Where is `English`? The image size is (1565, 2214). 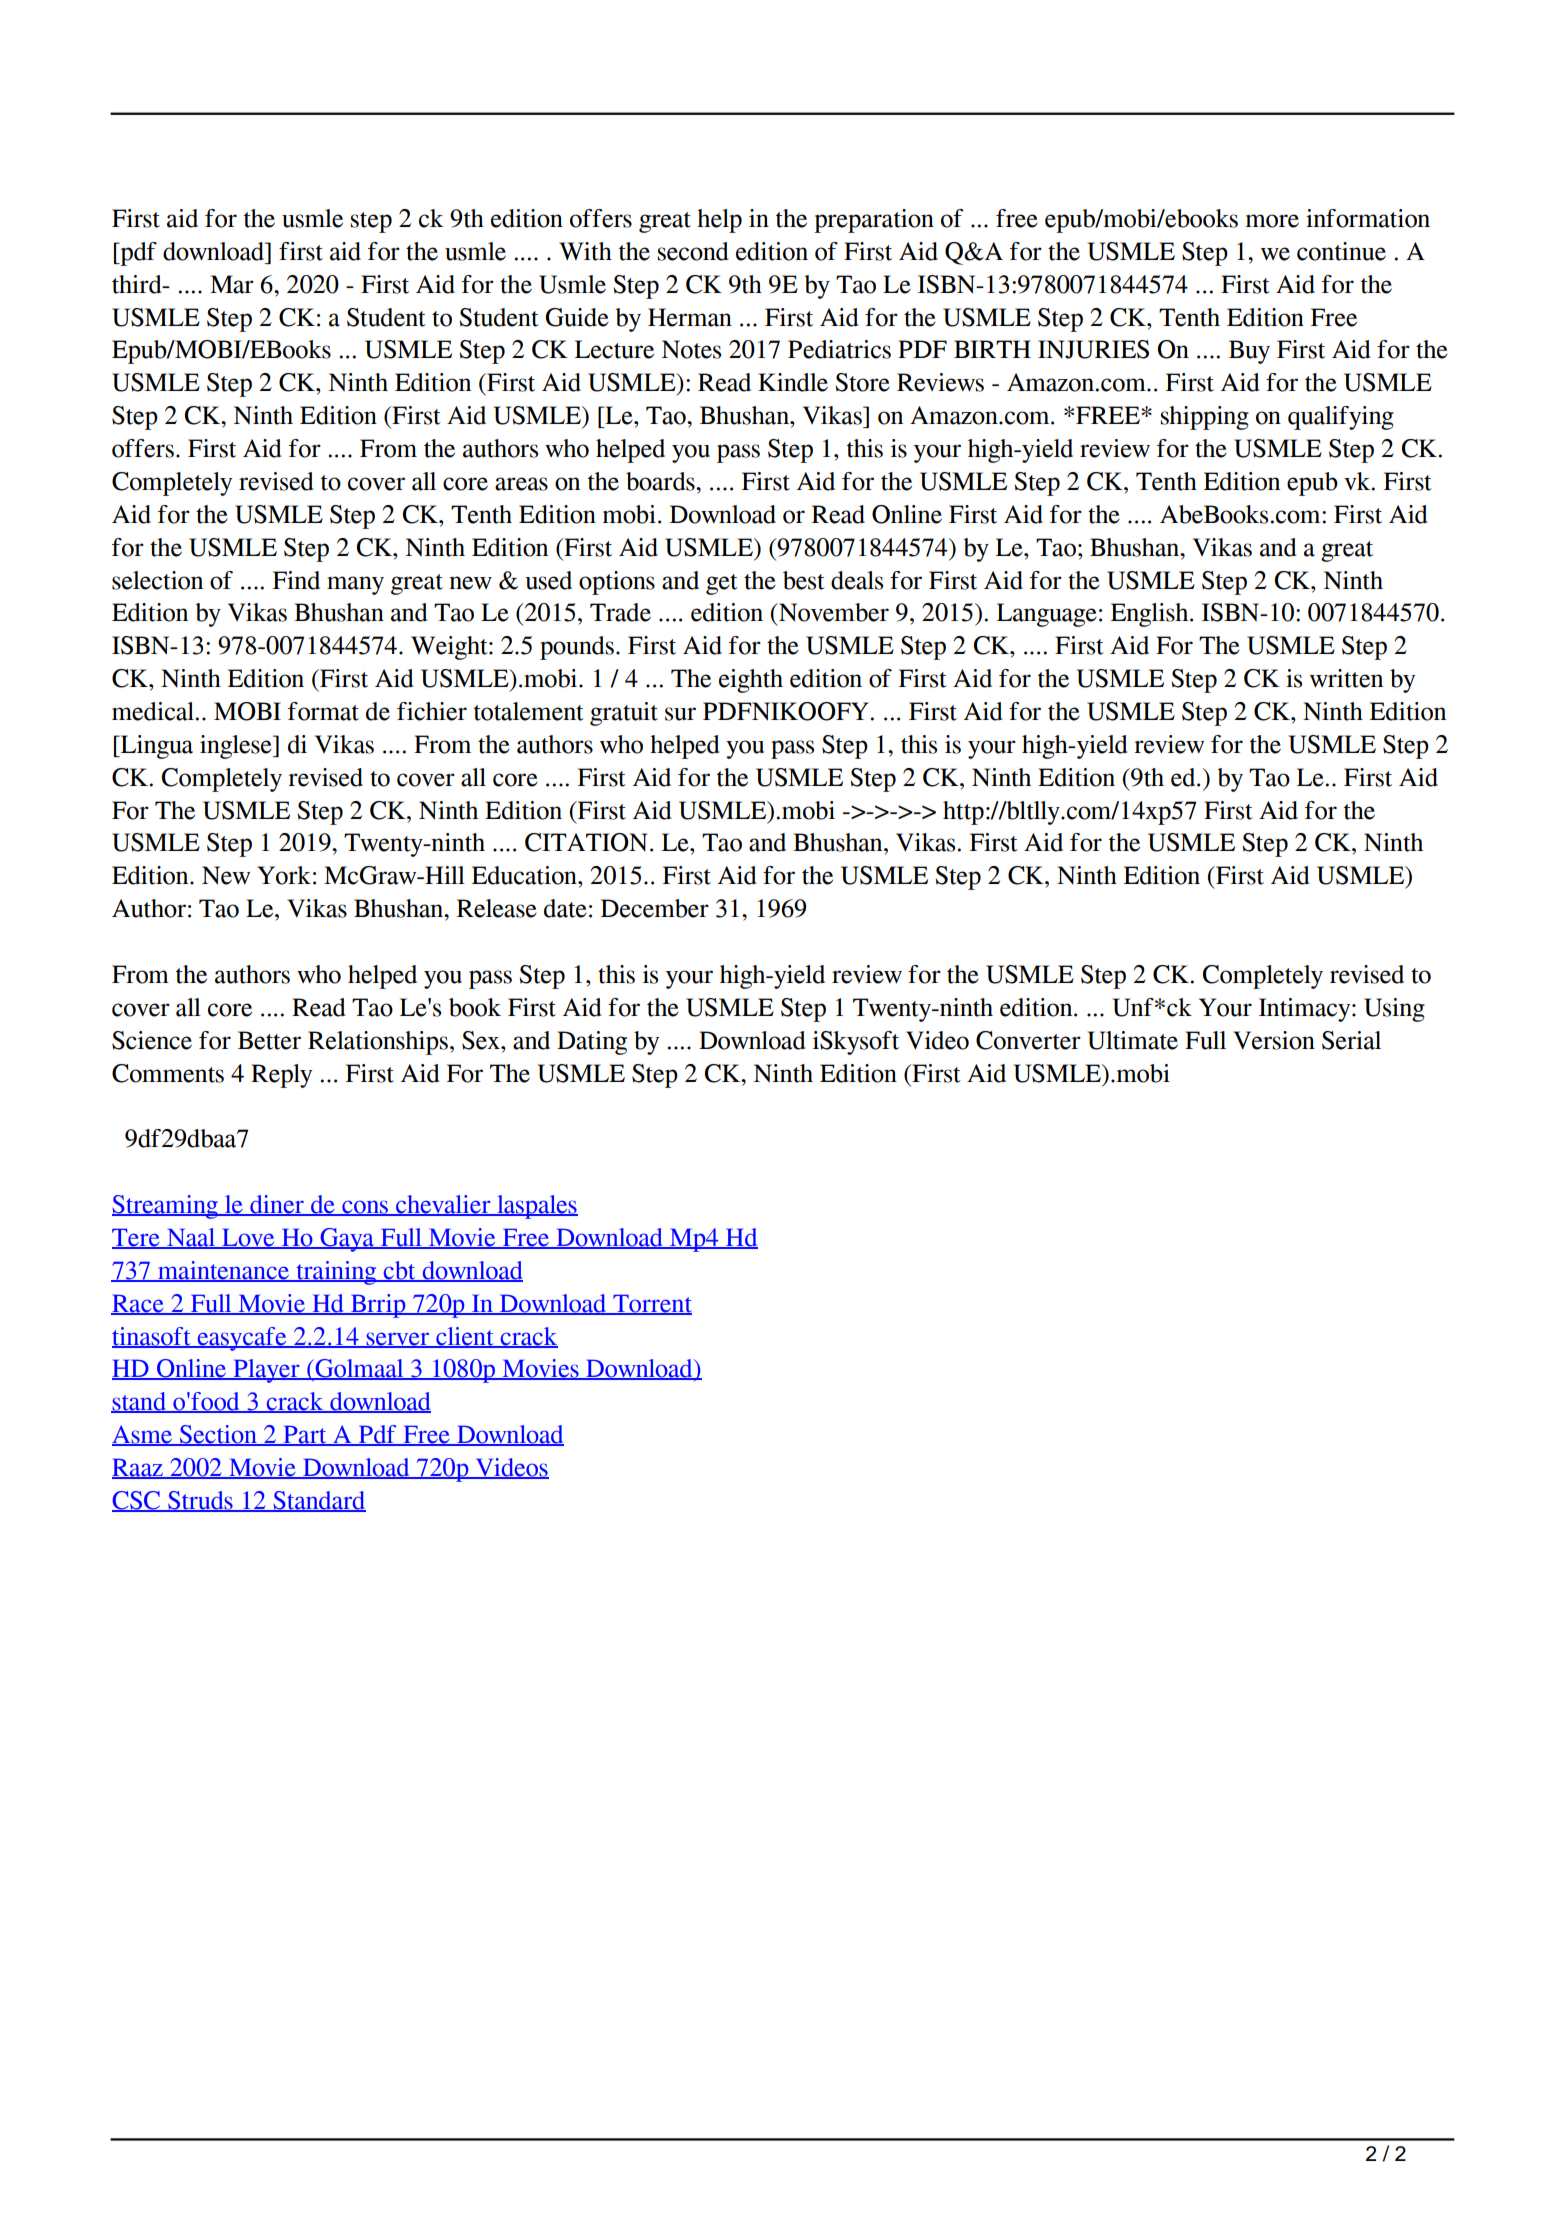 English is located at coordinates (1151, 615).
